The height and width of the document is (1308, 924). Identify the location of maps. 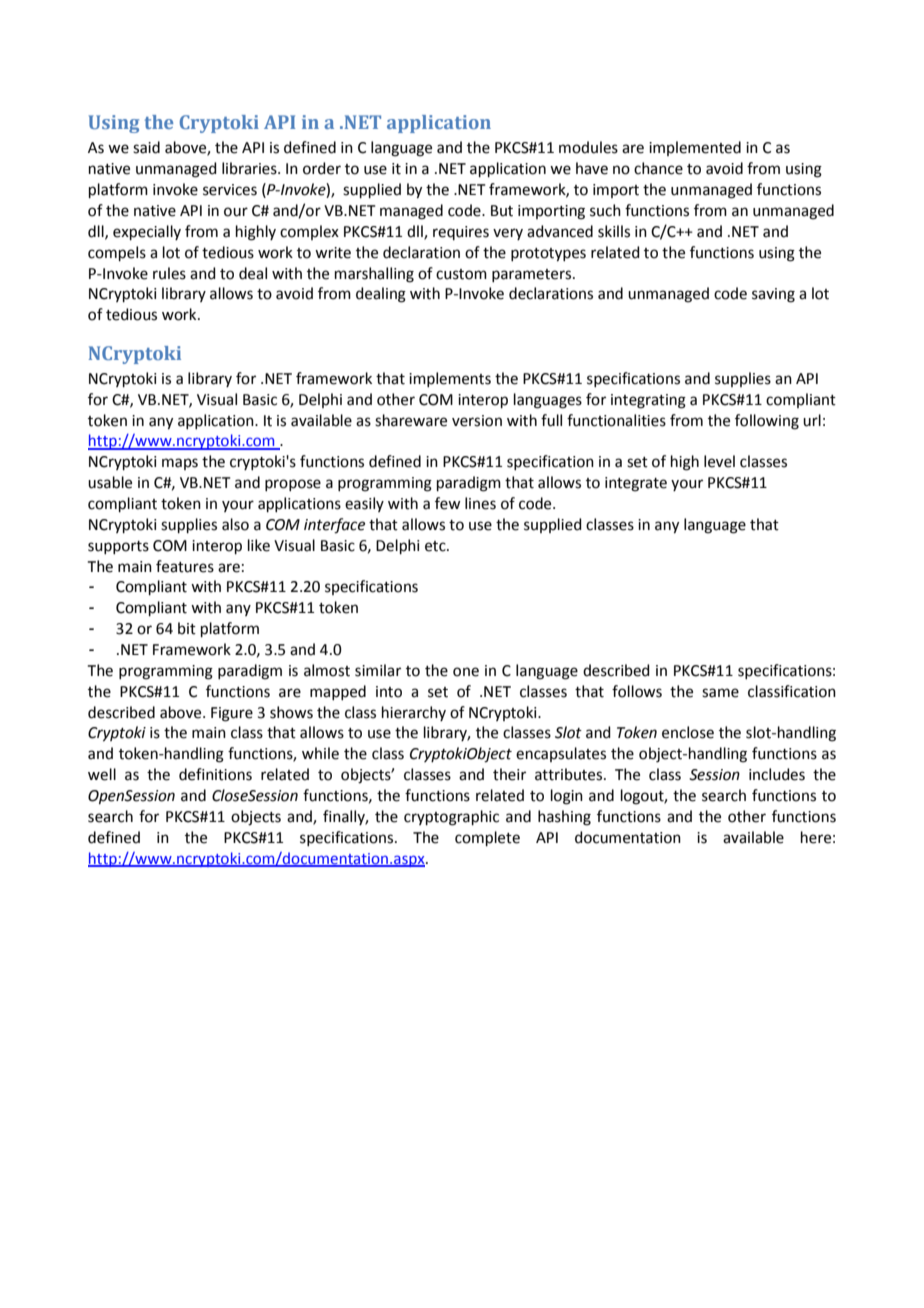
(180, 464).
